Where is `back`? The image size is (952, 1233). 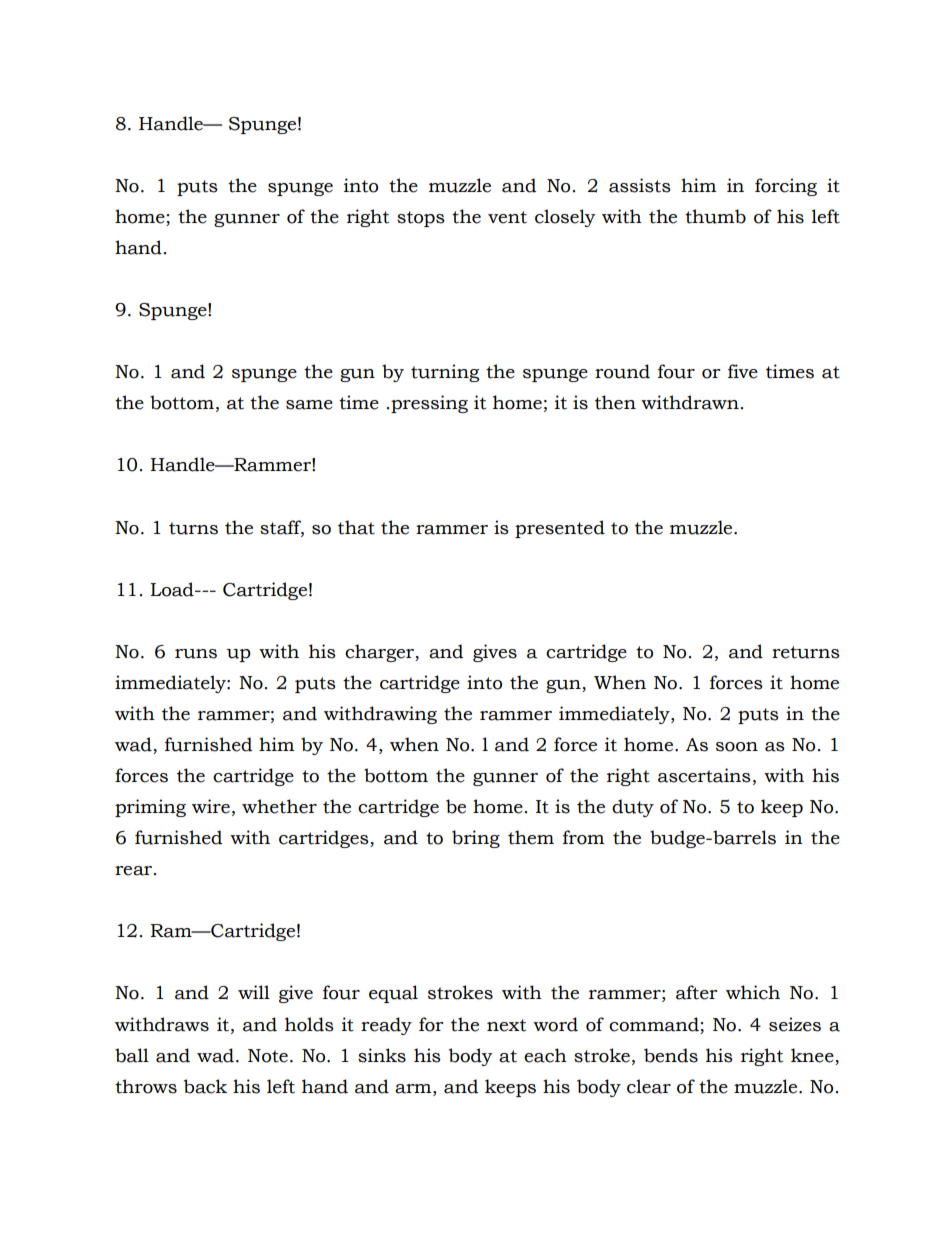 back is located at coordinates (205, 1086).
